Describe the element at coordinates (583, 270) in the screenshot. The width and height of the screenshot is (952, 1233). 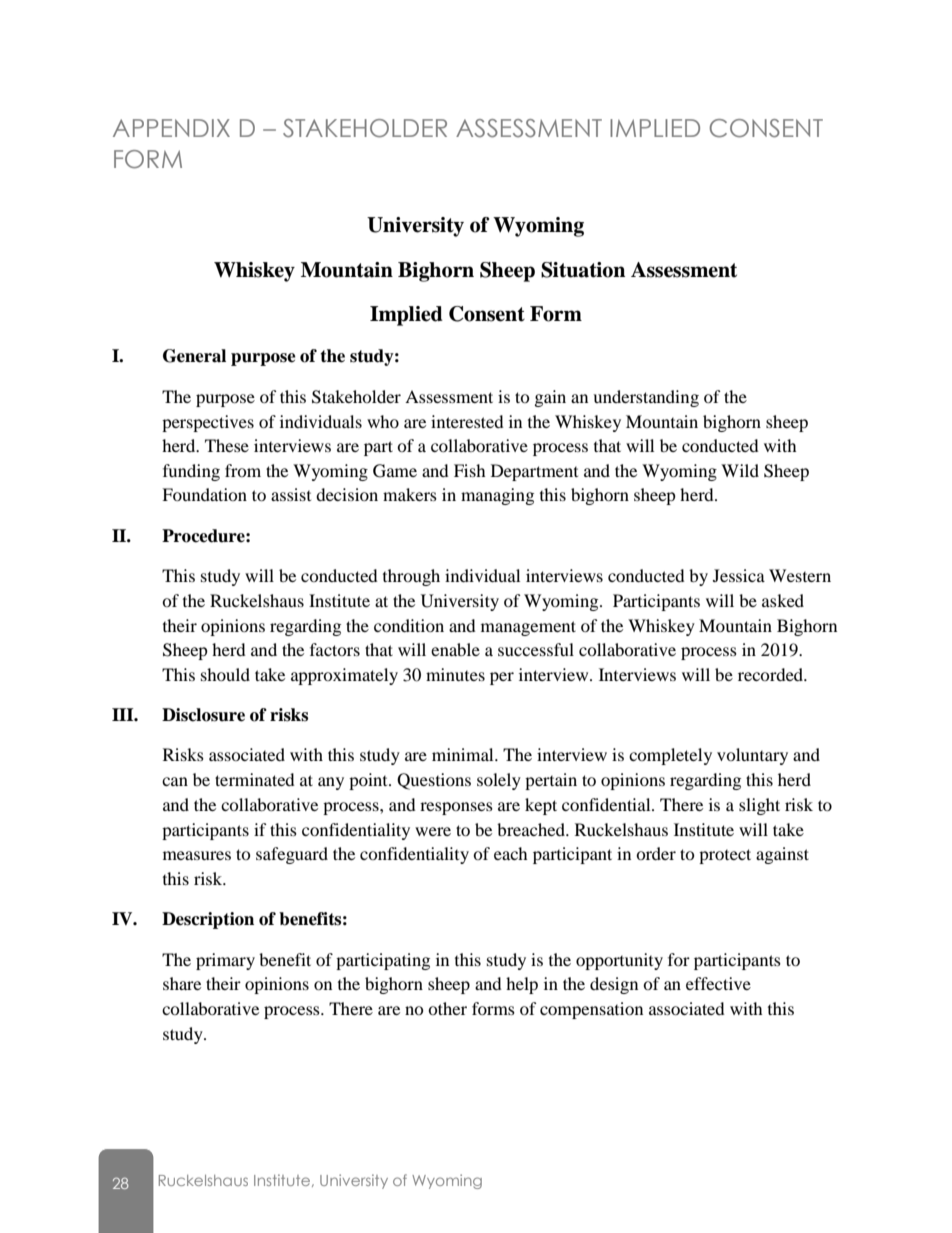
I see `Situation` at that location.
